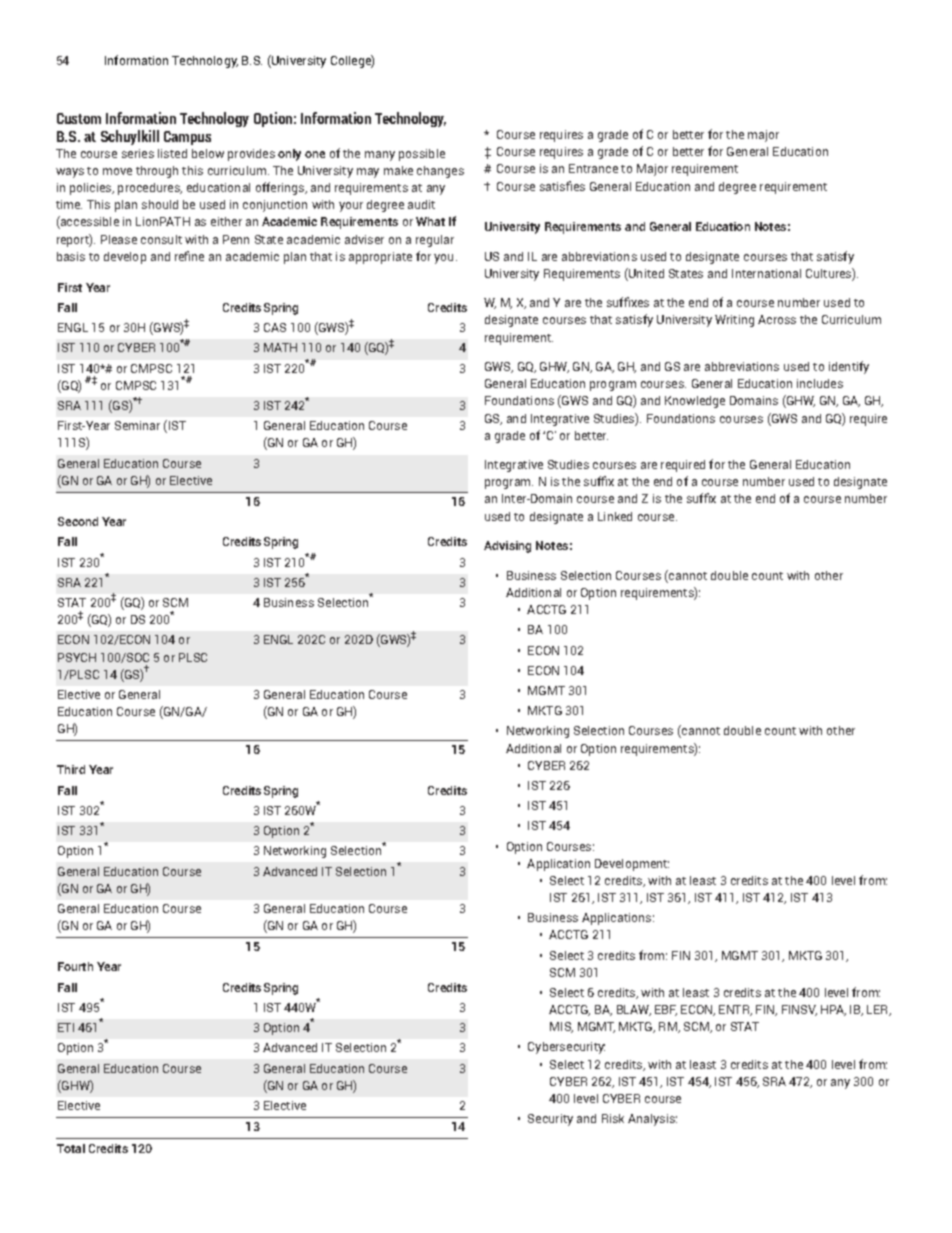  I want to click on appropriate, so click(380, 258).
